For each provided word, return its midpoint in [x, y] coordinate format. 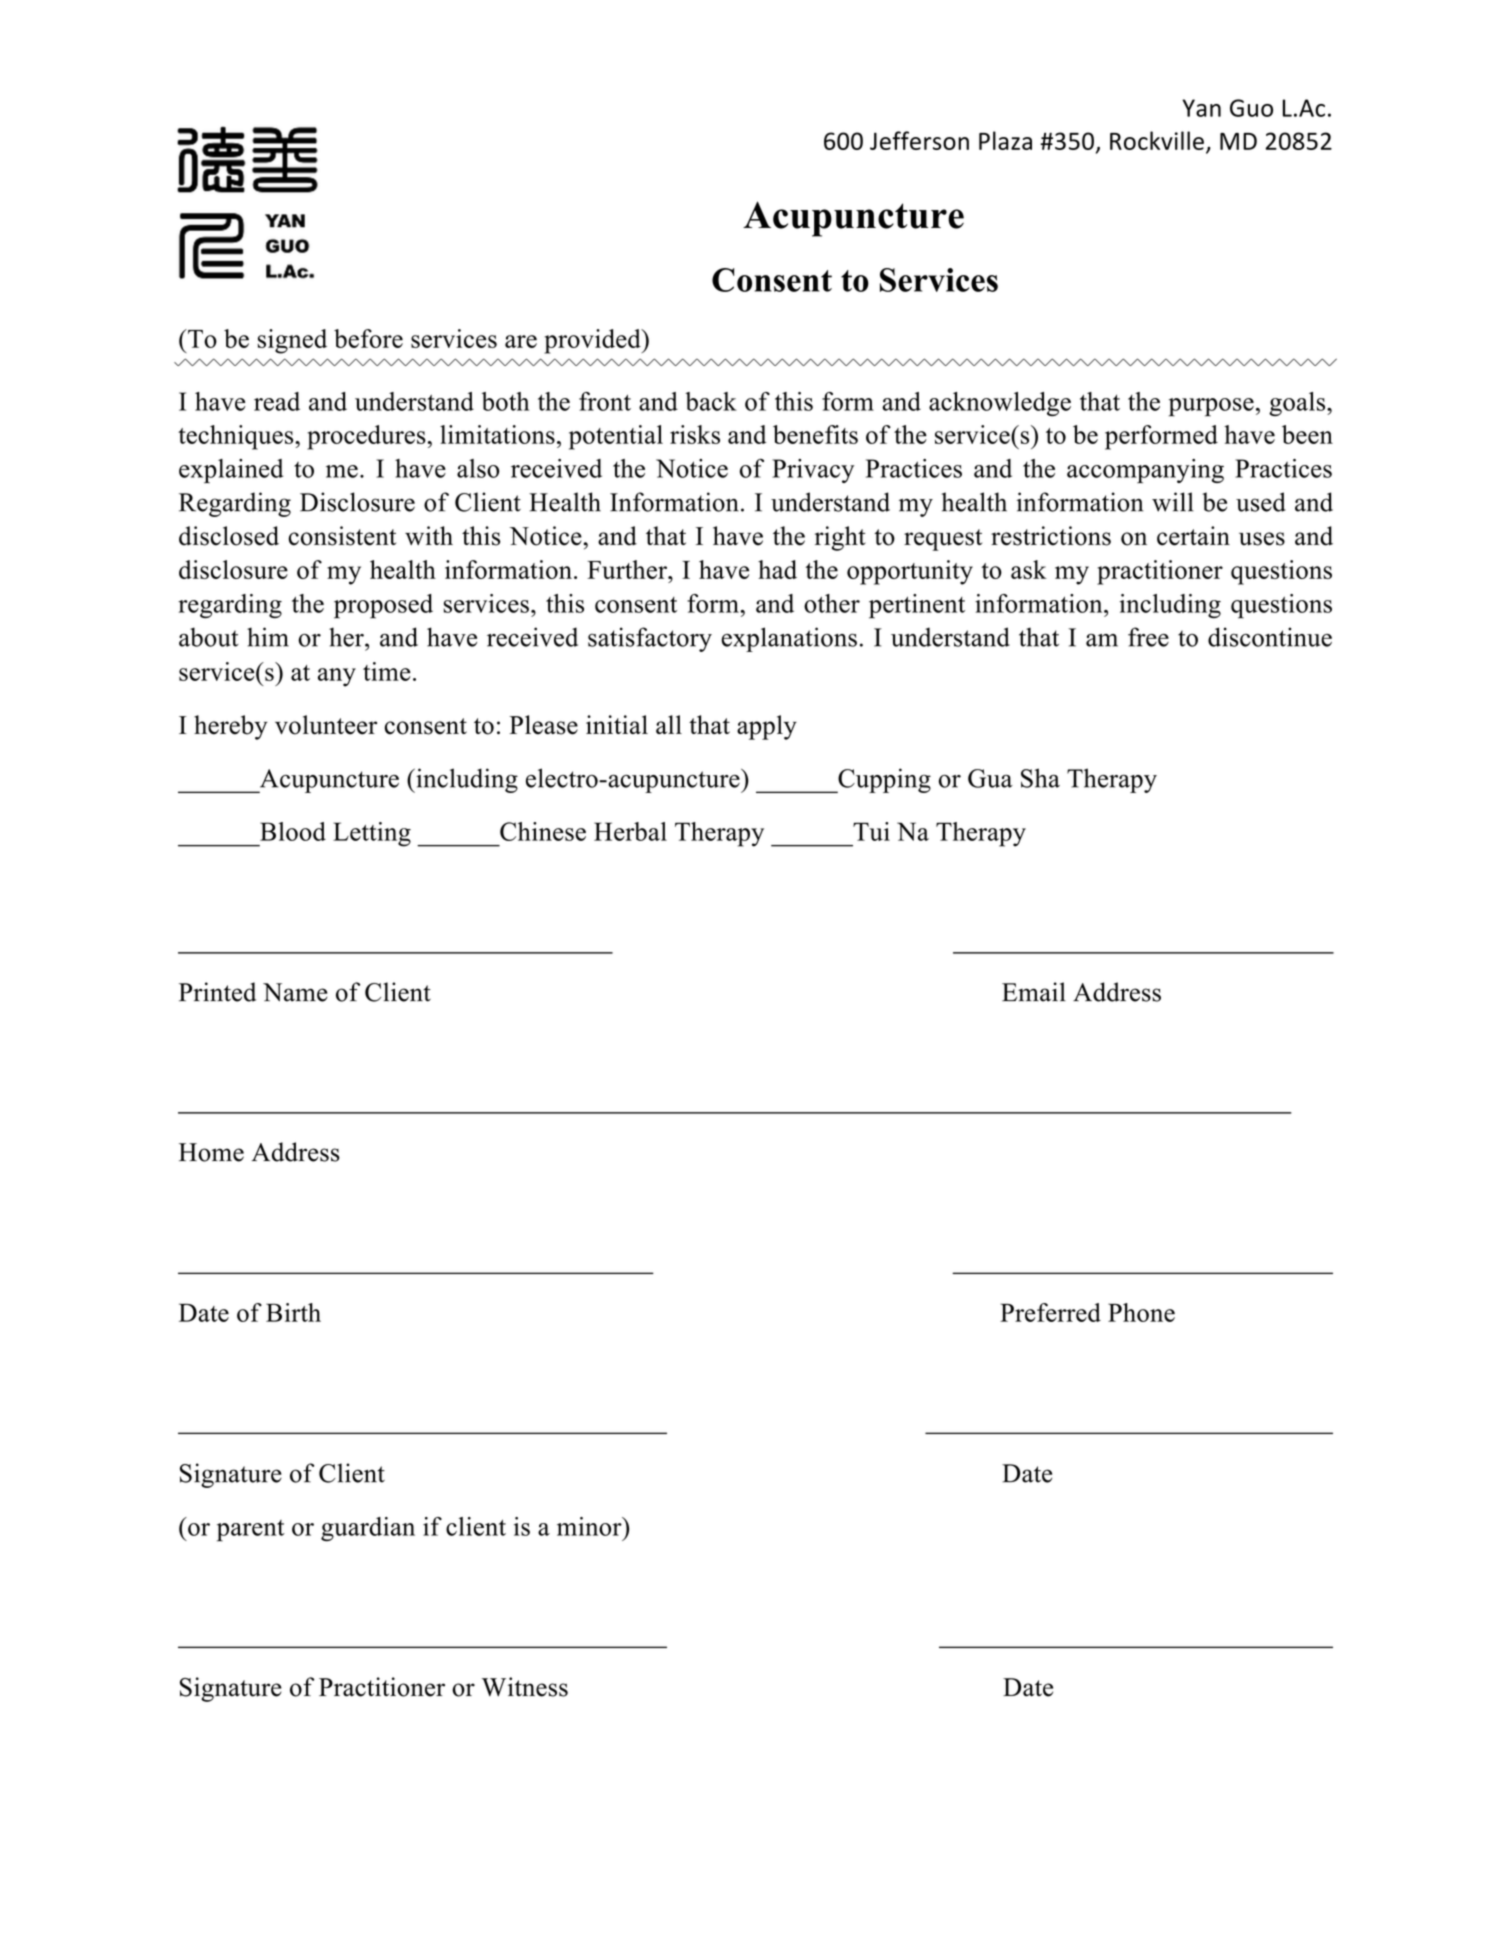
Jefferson [919, 140]
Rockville [1157, 140]
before [368, 338]
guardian [368, 1529]
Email [1034, 992]
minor [590, 1526]
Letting [372, 834]
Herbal [630, 831]
